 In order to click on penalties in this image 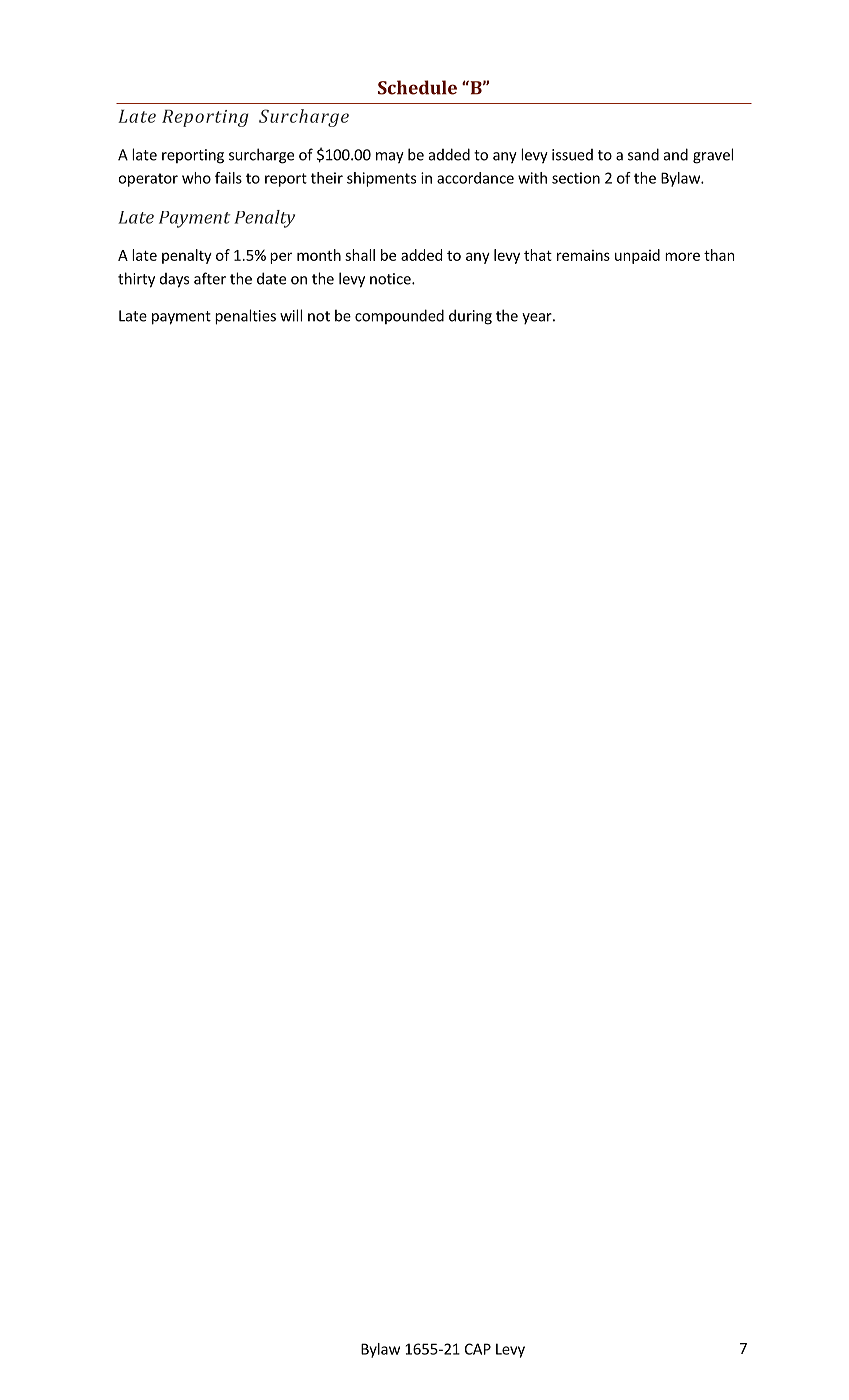, I will do `click(245, 317)`.
